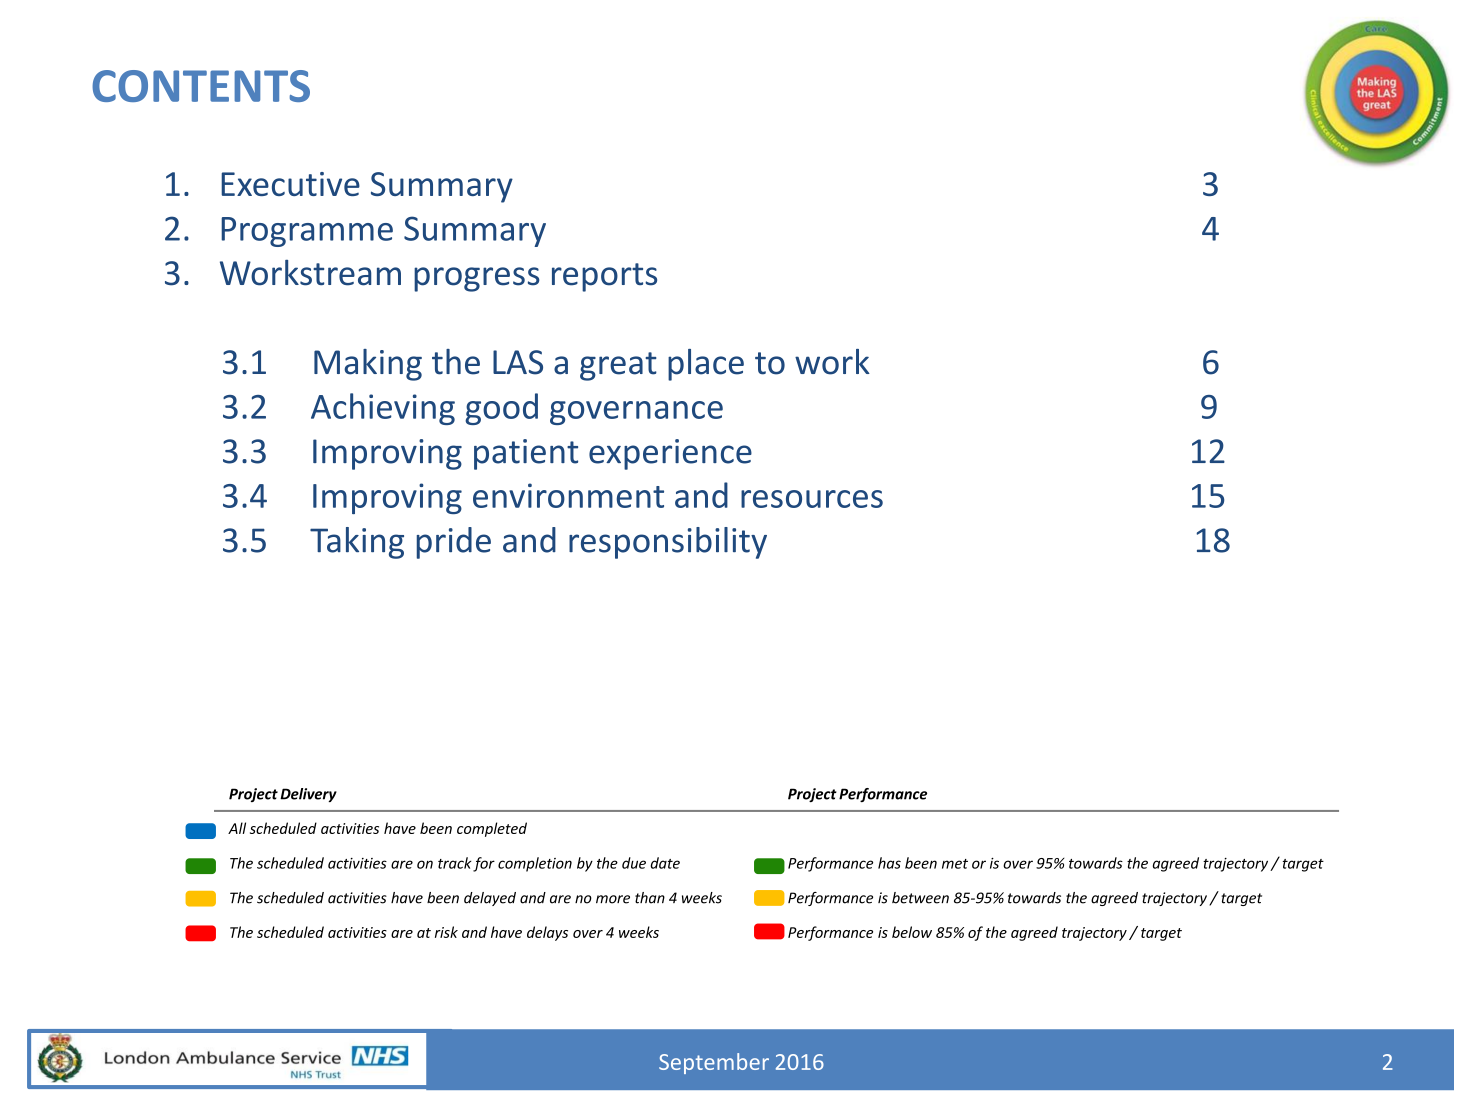 This screenshot has height=1113, width=1483. I want to click on CONTENTS, so click(201, 86).
